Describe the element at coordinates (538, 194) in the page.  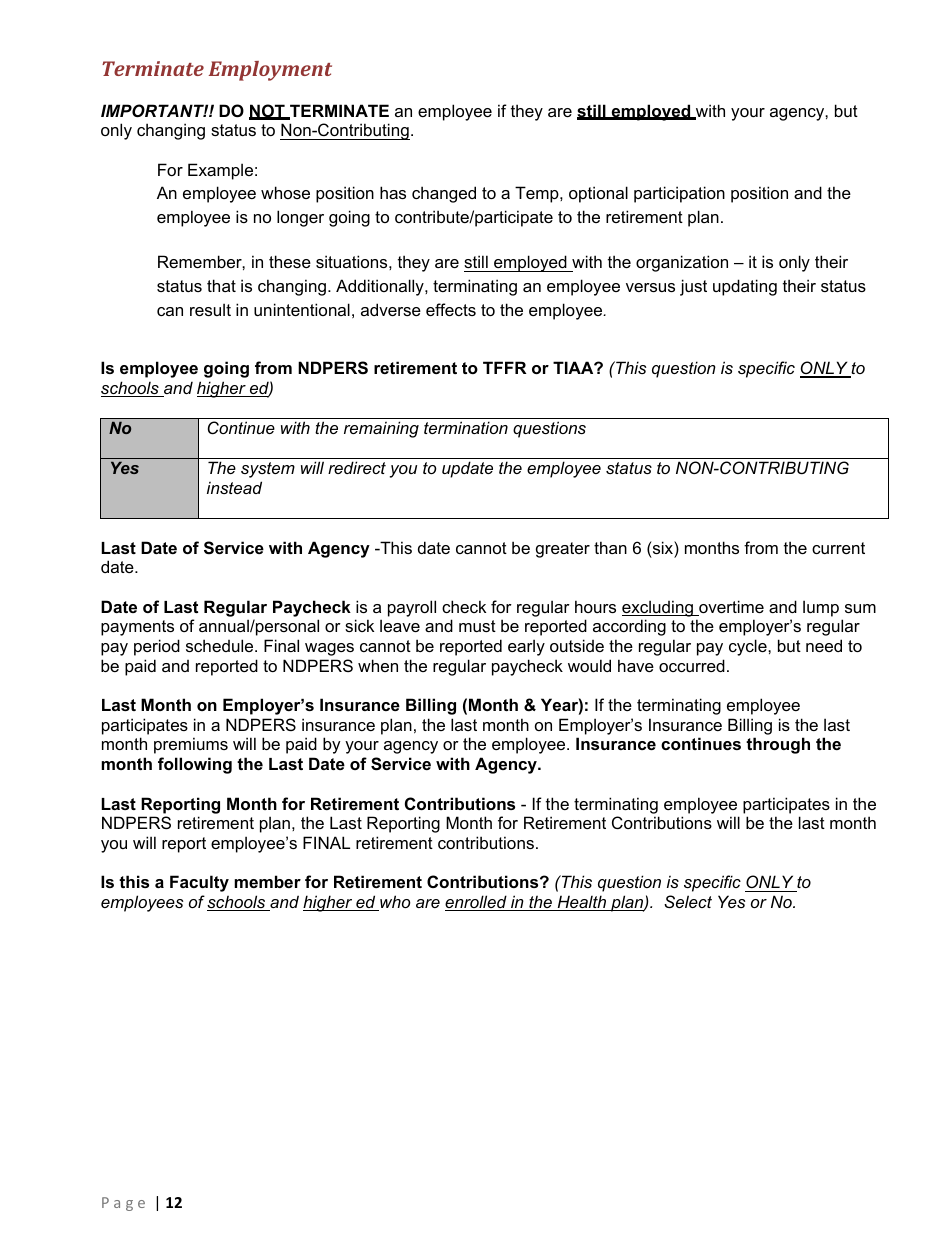
I see `Temp` at that location.
